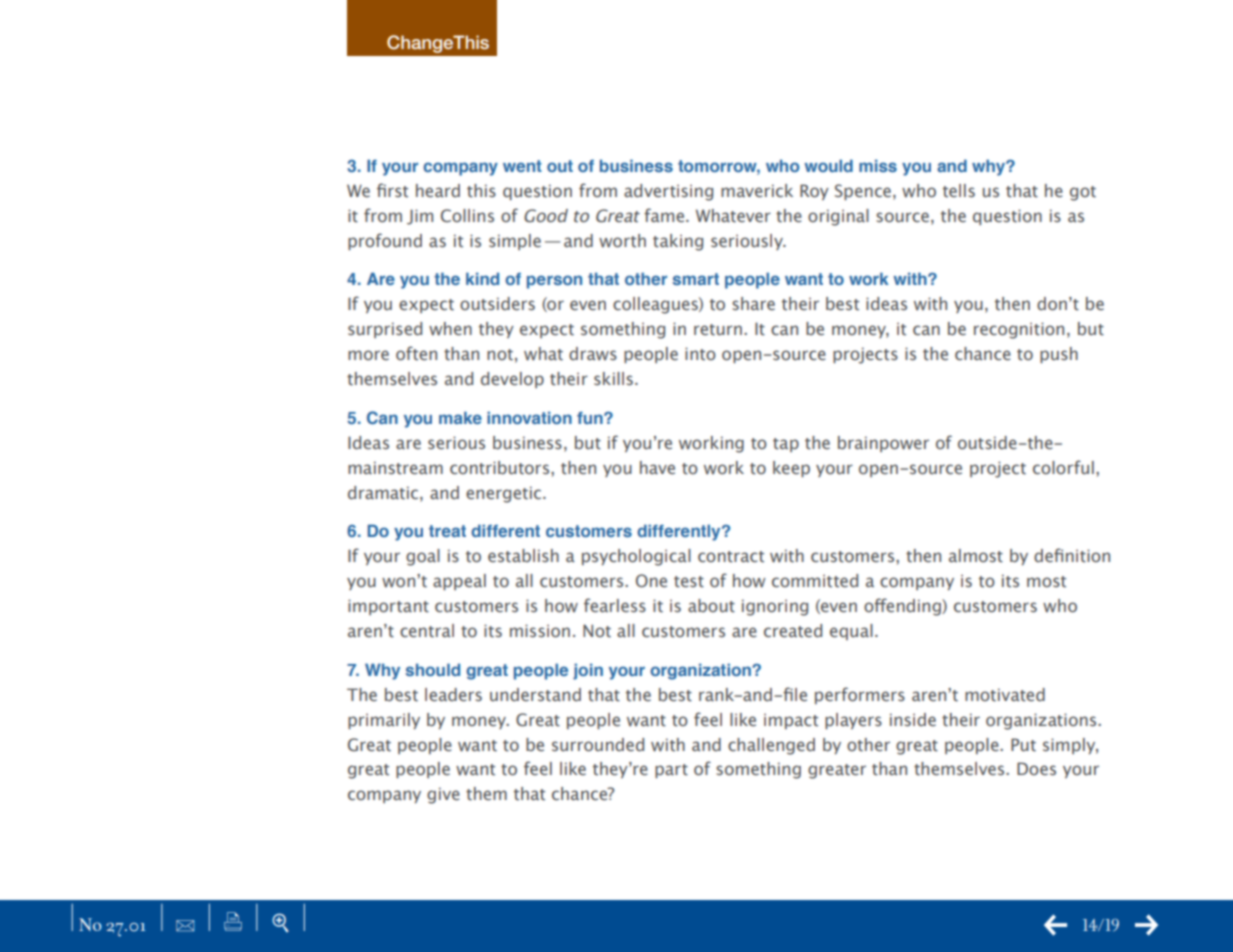 This page has width=1233, height=952. Describe the element at coordinates (757, 191) in the page. I see `maverick` at that location.
